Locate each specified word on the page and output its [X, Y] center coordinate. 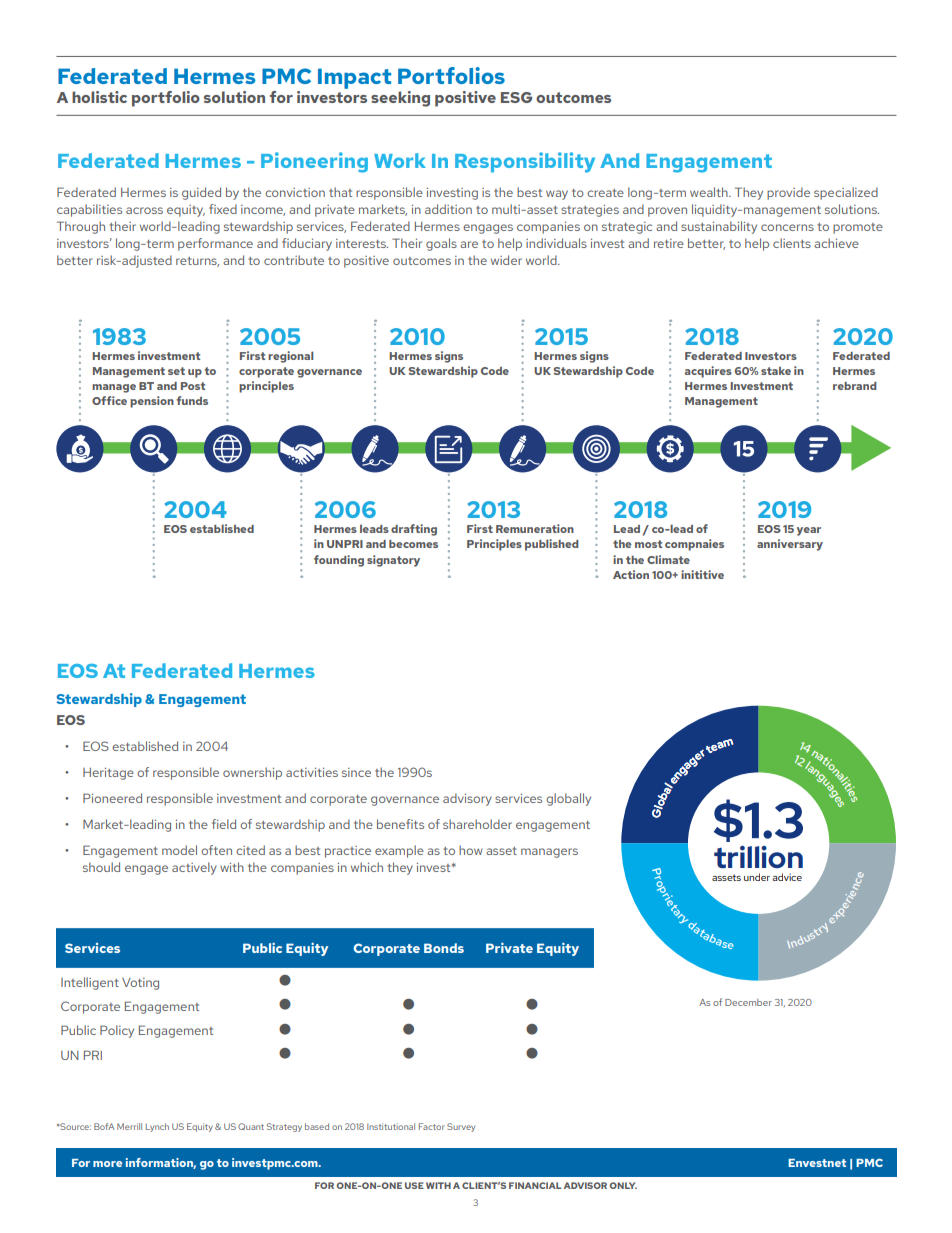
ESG [516, 97]
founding [339, 561]
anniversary [790, 545]
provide [788, 193]
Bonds [444, 948]
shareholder [477, 824]
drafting [414, 530]
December [748, 1002]
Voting [140, 984]
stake [776, 371]
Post [193, 386]
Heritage [108, 774]
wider [506, 260]
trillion [758, 857]
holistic [99, 97]
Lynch [157, 1127]
